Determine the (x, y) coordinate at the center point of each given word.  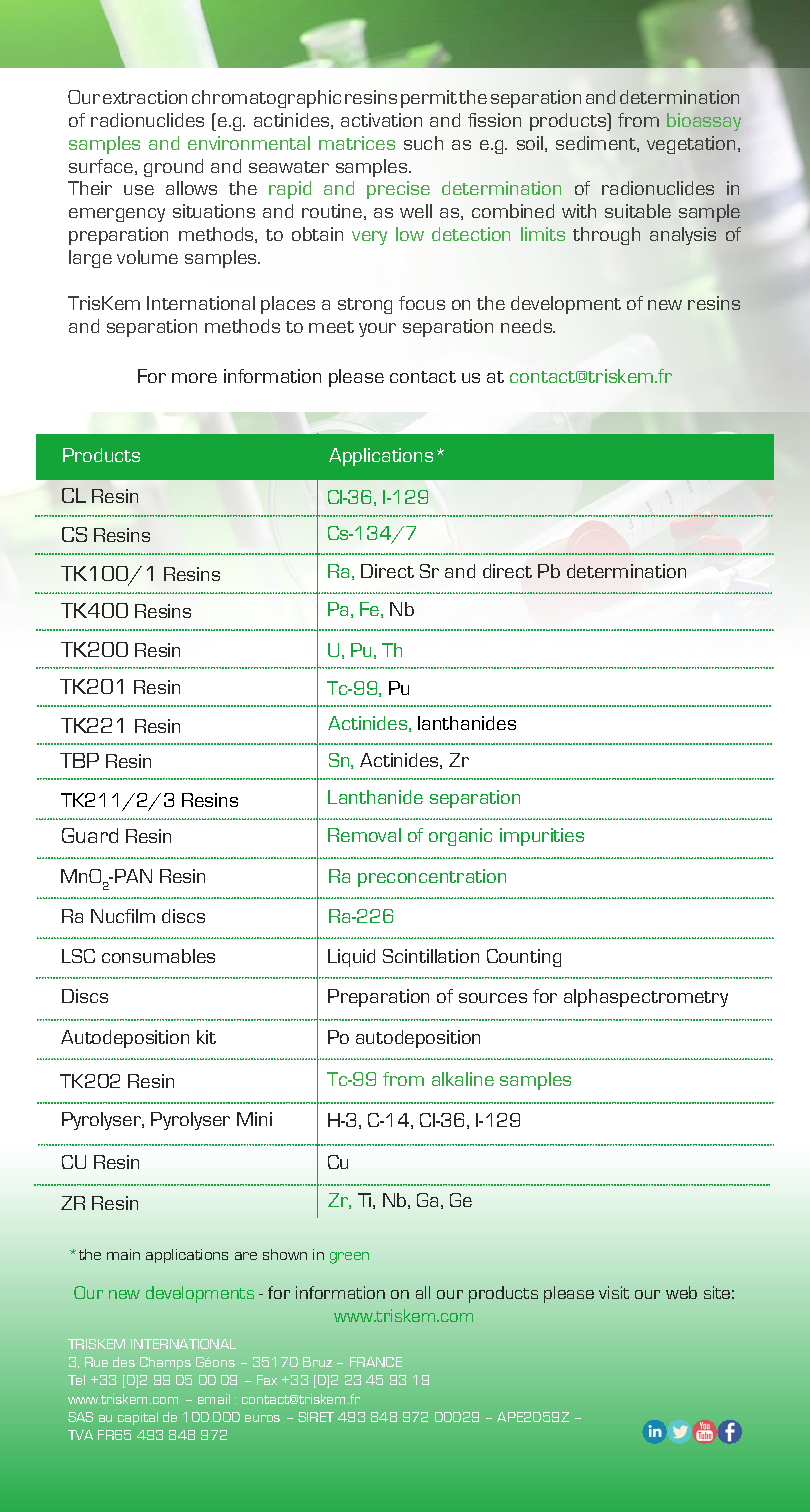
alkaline (463, 1079)
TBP (79, 760)
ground (173, 168)
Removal (364, 835)
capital (138, 1418)
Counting (524, 958)
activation (381, 120)
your (377, 330)
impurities (542, 837)
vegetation (691, 145)
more (194, 378)
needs (528, 326)
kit (206, 1037)
